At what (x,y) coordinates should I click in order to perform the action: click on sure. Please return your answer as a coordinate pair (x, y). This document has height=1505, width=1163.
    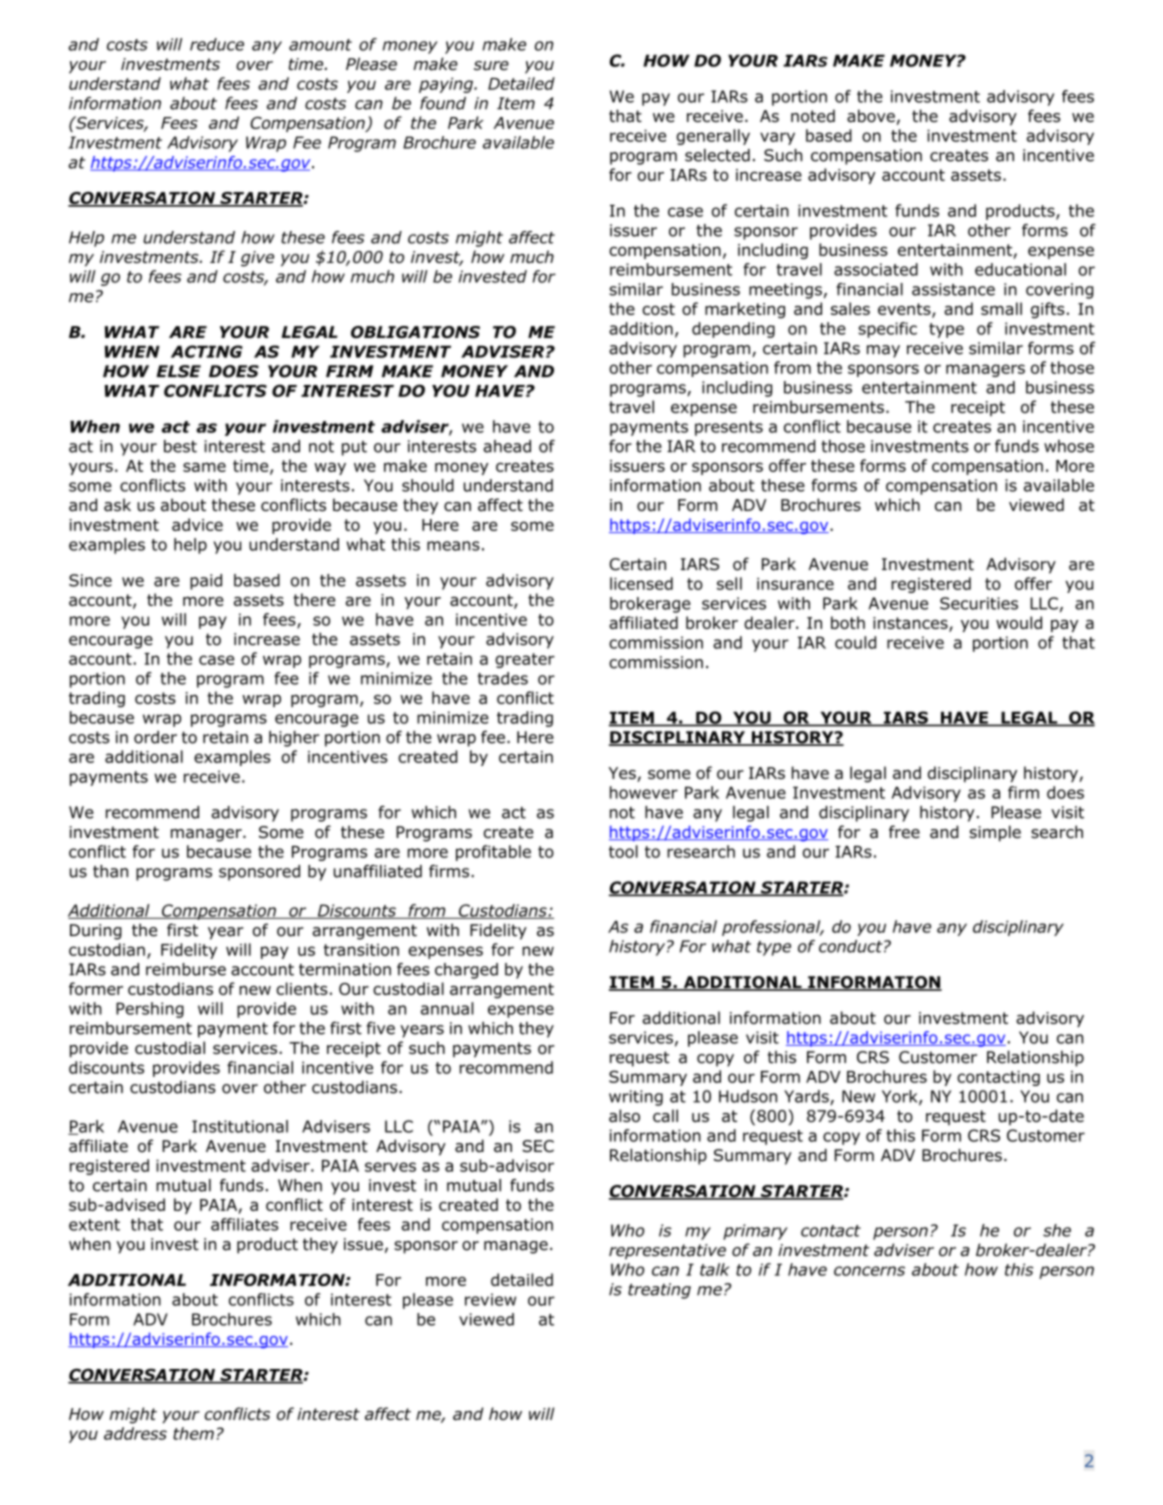
    Looking at the image, I should click on (491, 66).
